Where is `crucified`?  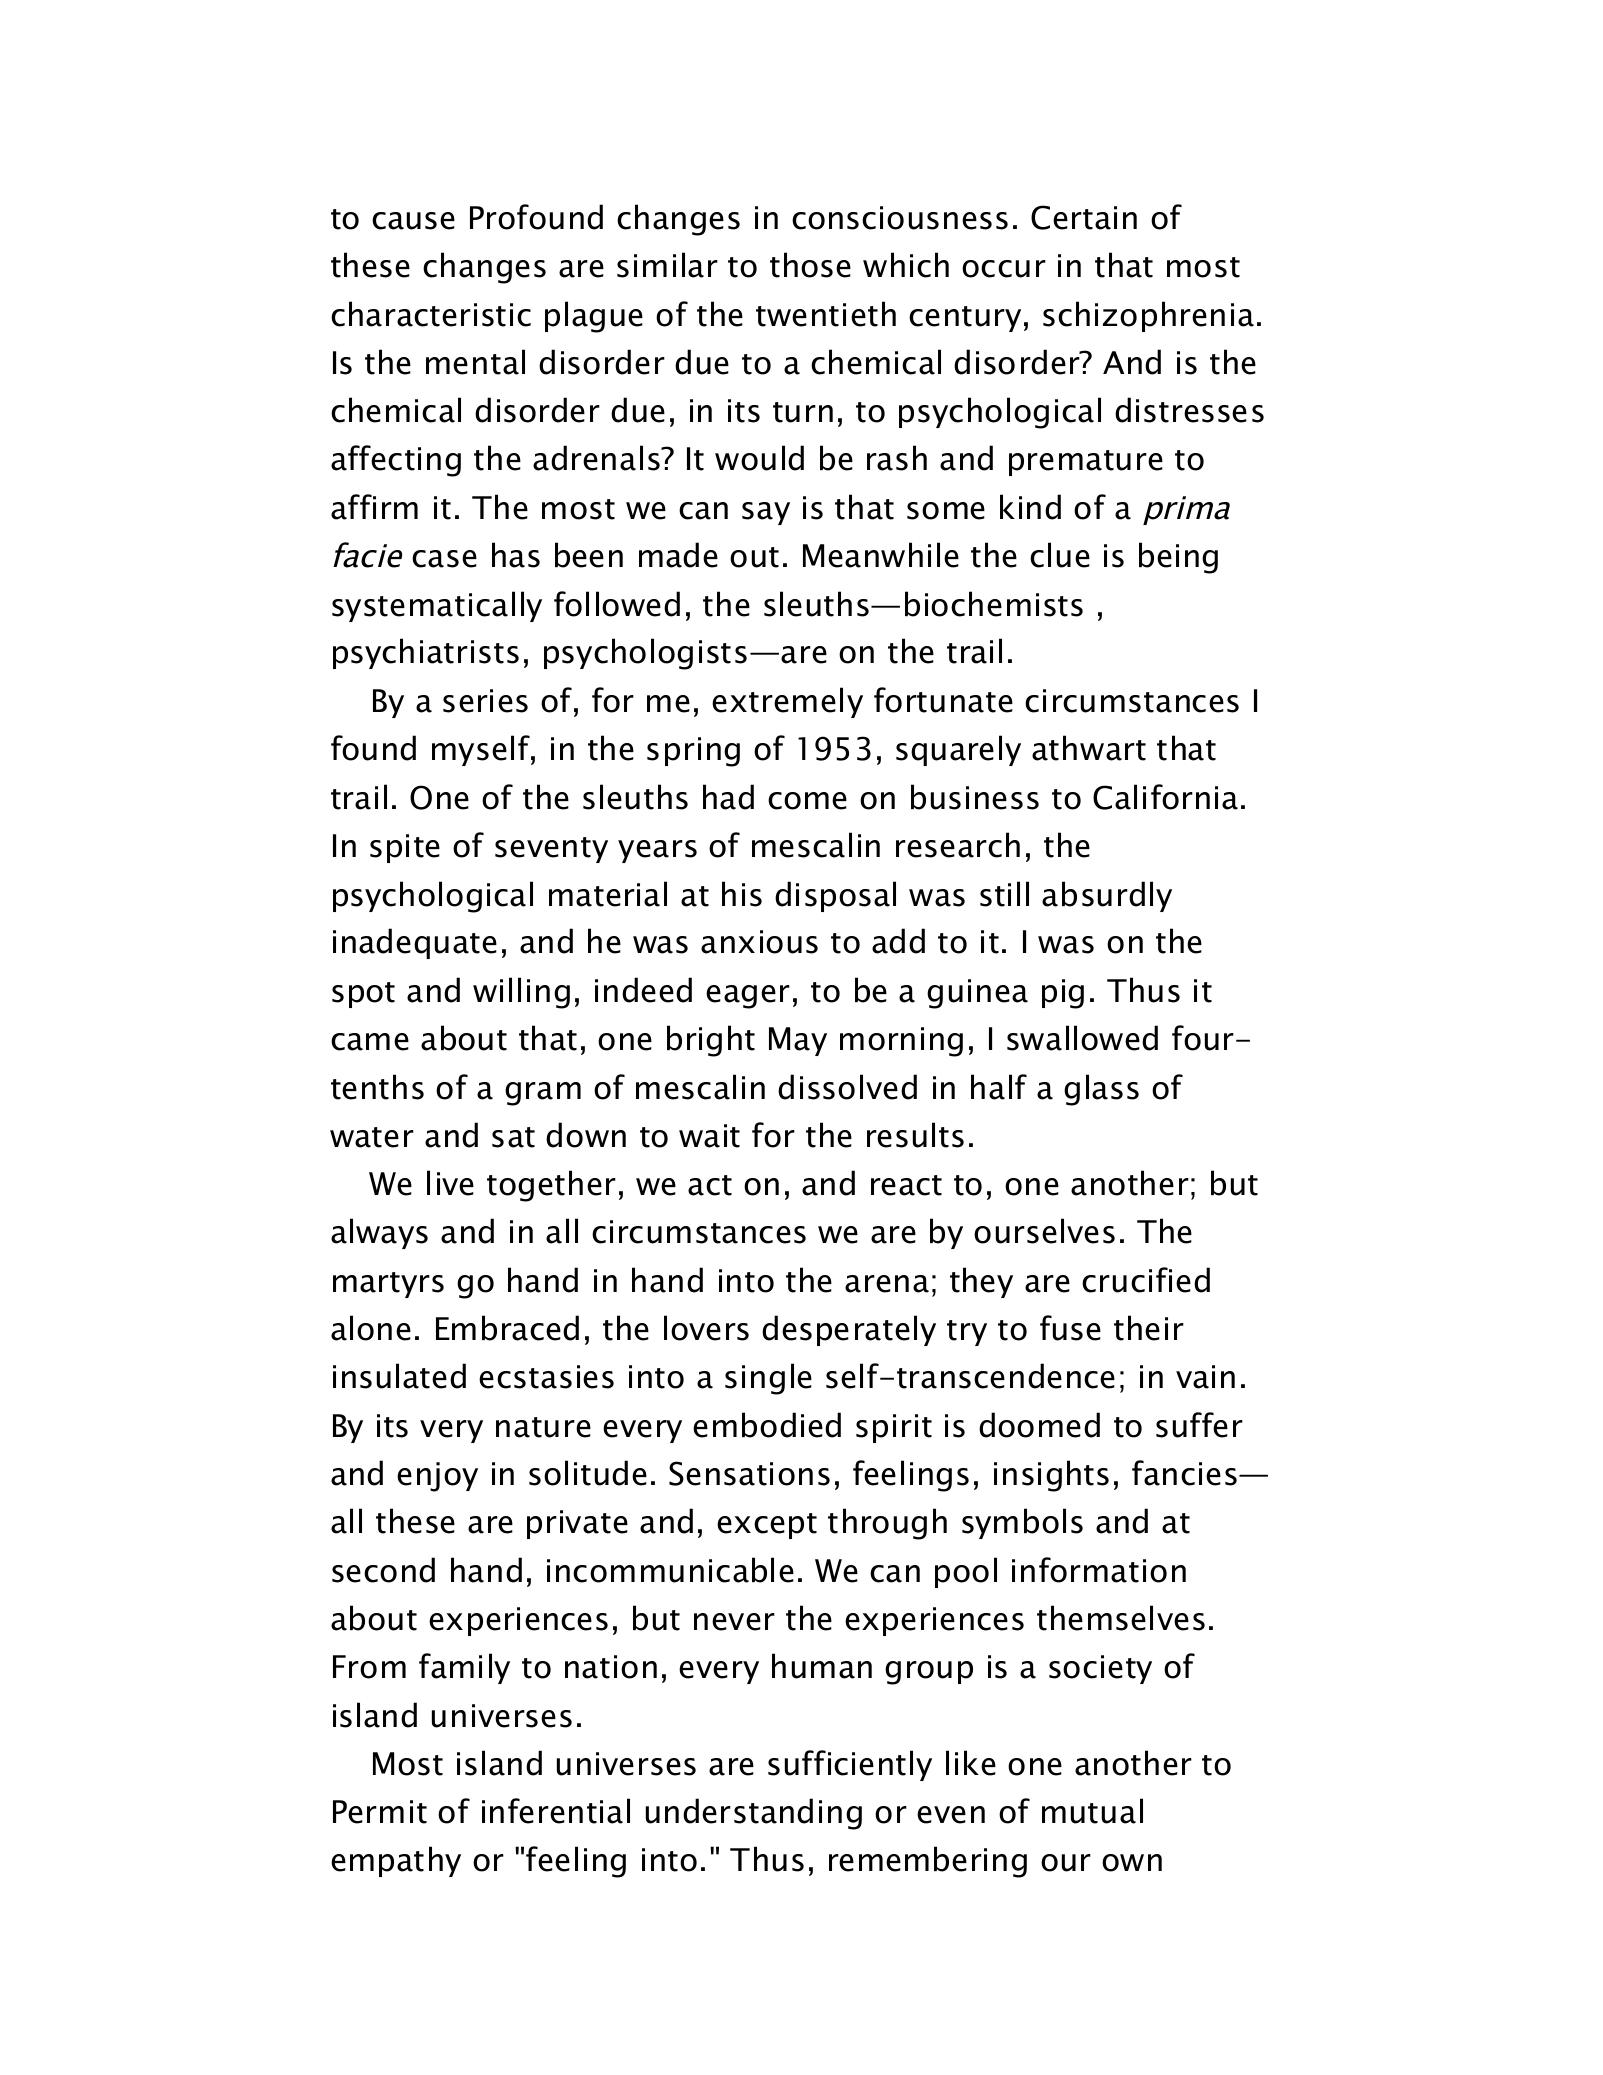
crucified is located at coordinates (1146, 1280).
